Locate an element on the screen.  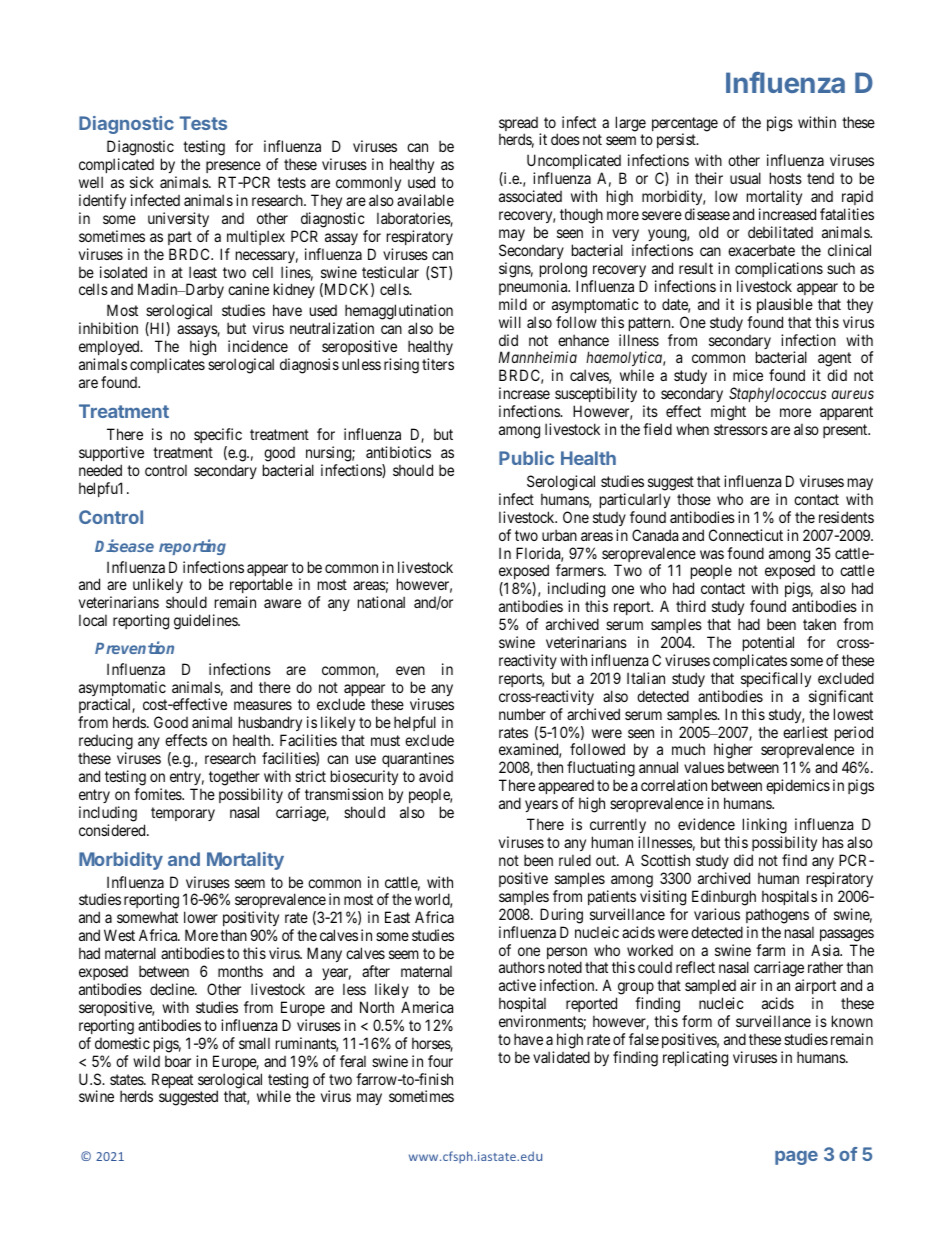
usual is located at coordinates (745, 178).
